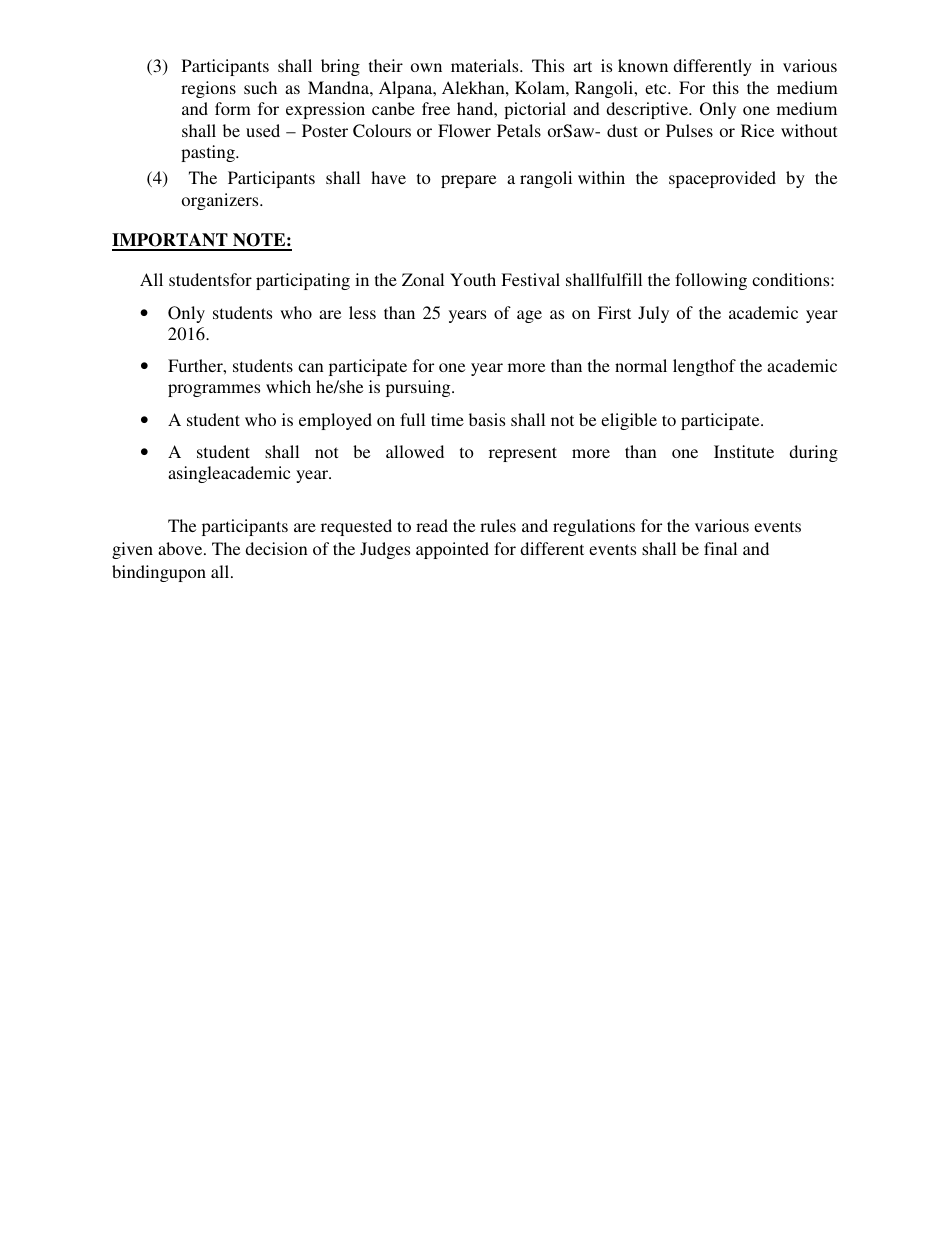 The height and width of the screenshot is (1233, 952). What do you see at coordinates (181, 548) in the screenshot?
I see `above` at bounding box center [181, 548].
